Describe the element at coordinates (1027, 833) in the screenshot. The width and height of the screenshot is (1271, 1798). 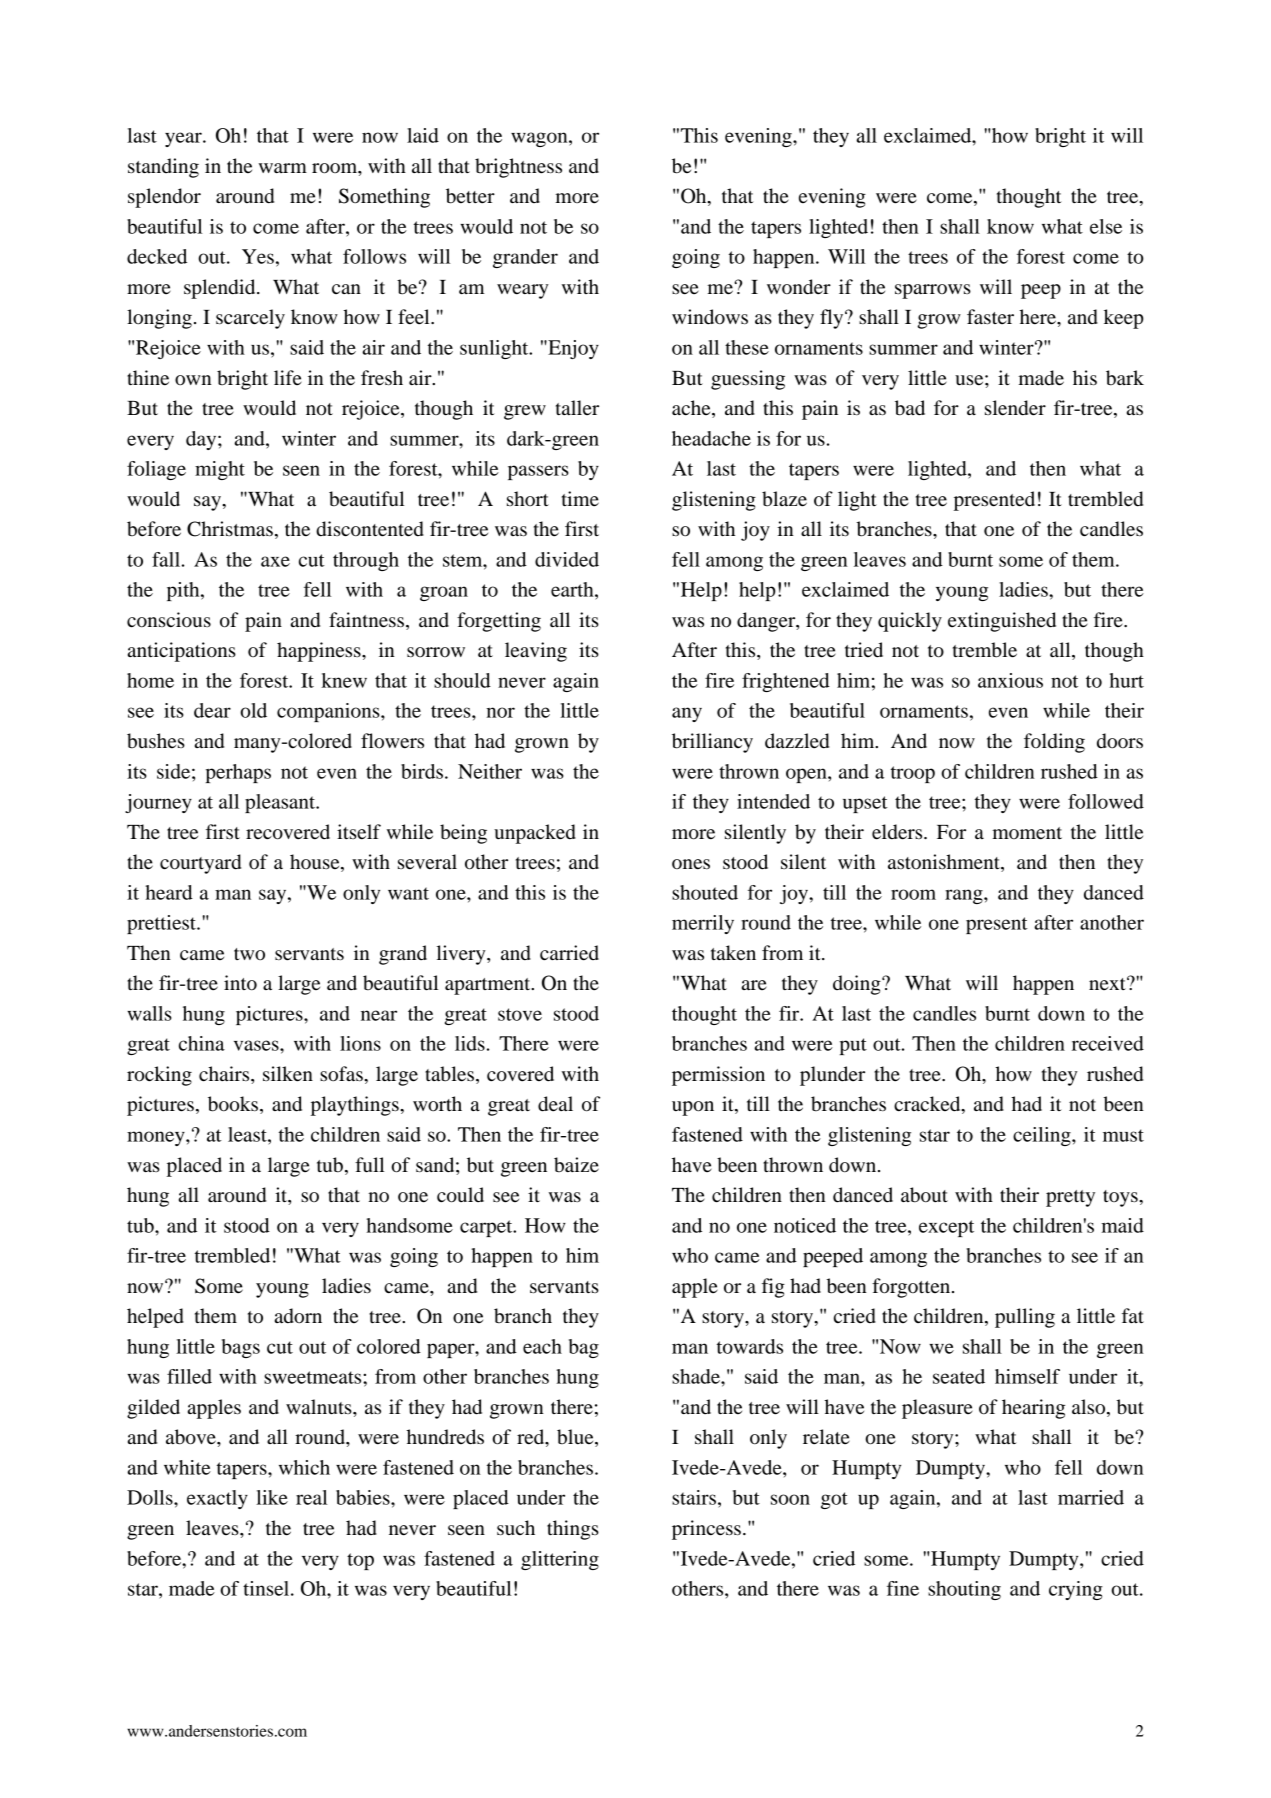
I see `moment` at that location.
